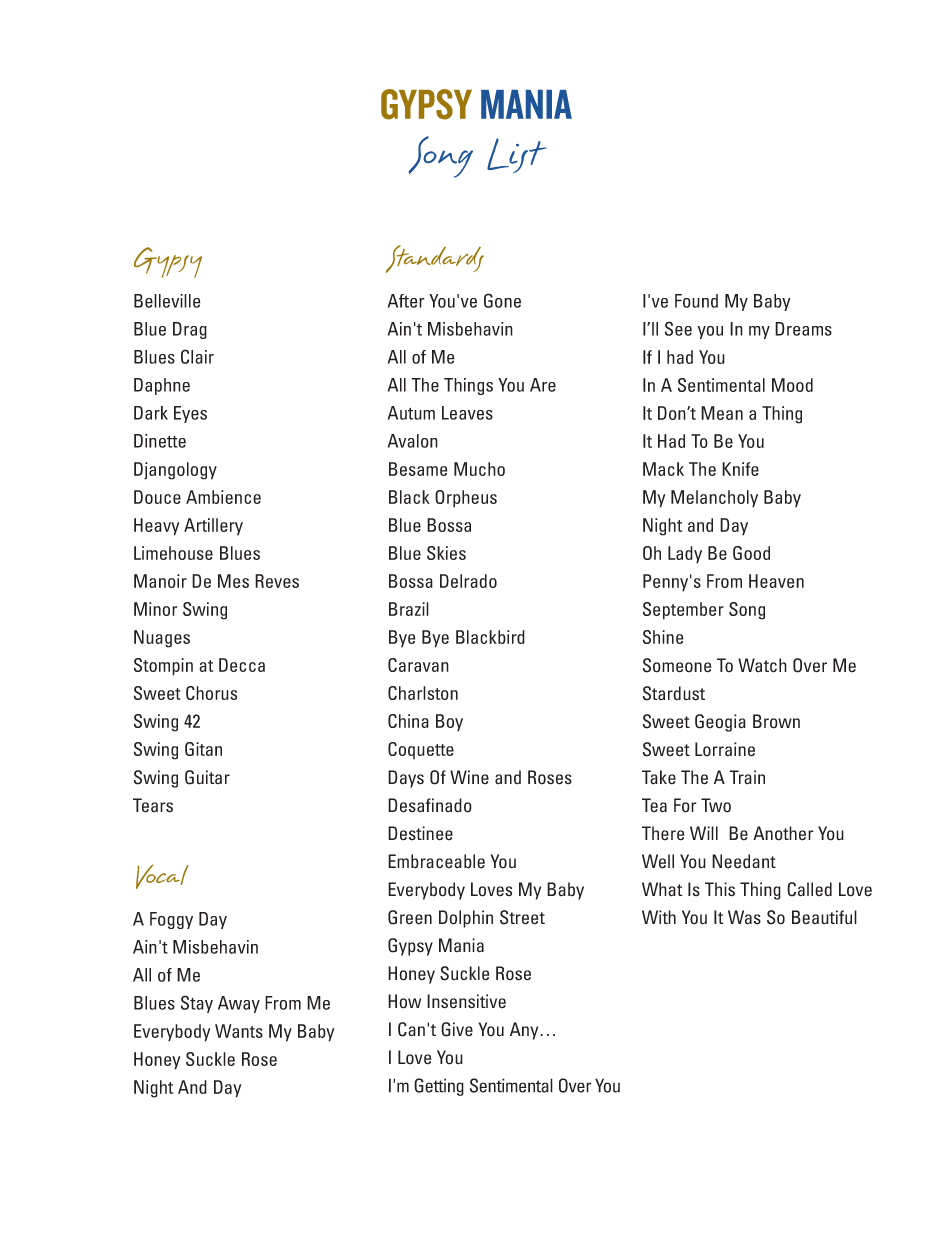 Image resolution: width=952 pixels, height=1233 pixels. Describe the element at coordinates (696, 301) in the page. I see `Found` at that location.
